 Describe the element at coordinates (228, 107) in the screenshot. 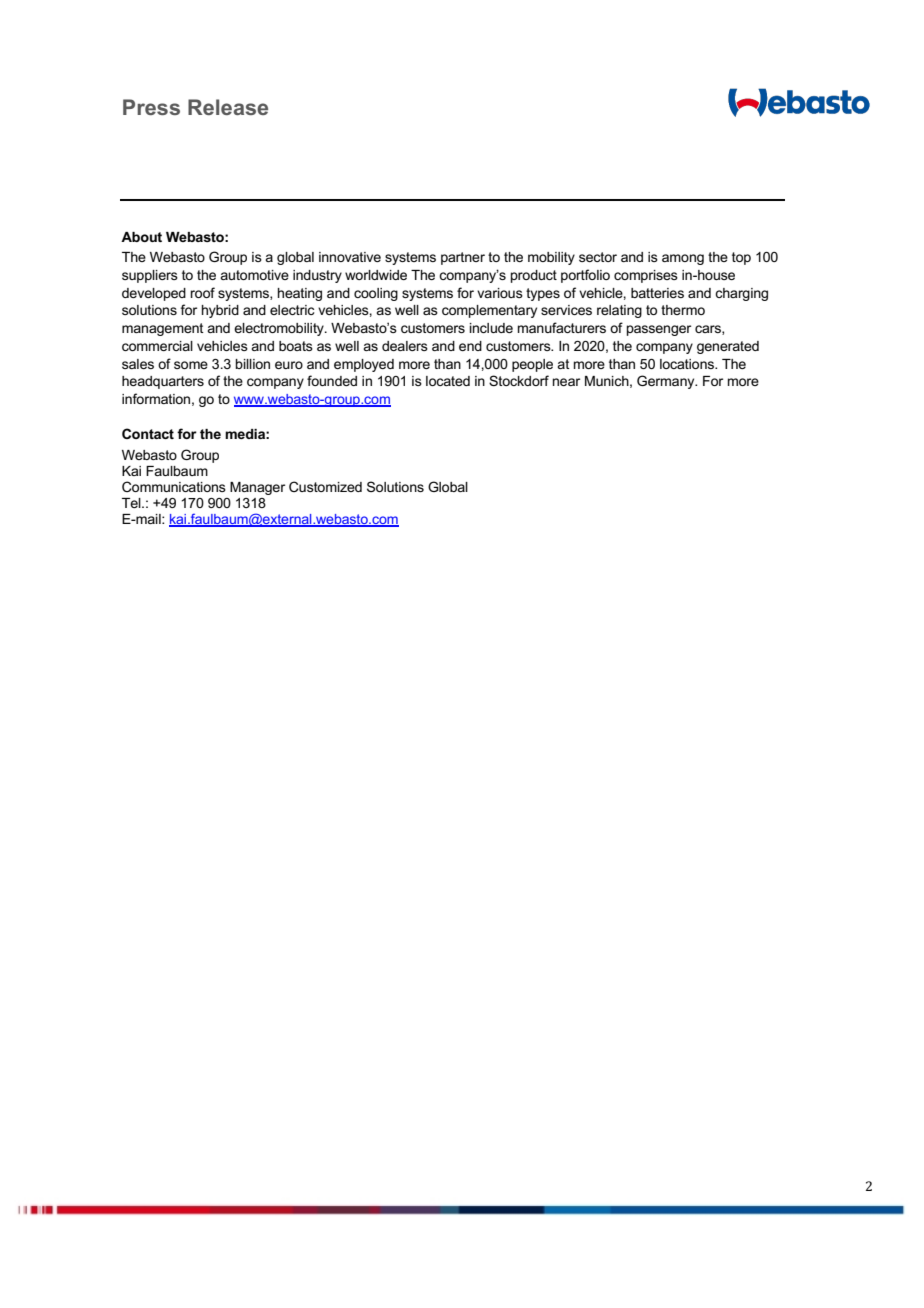

I see `Release` at that location.
